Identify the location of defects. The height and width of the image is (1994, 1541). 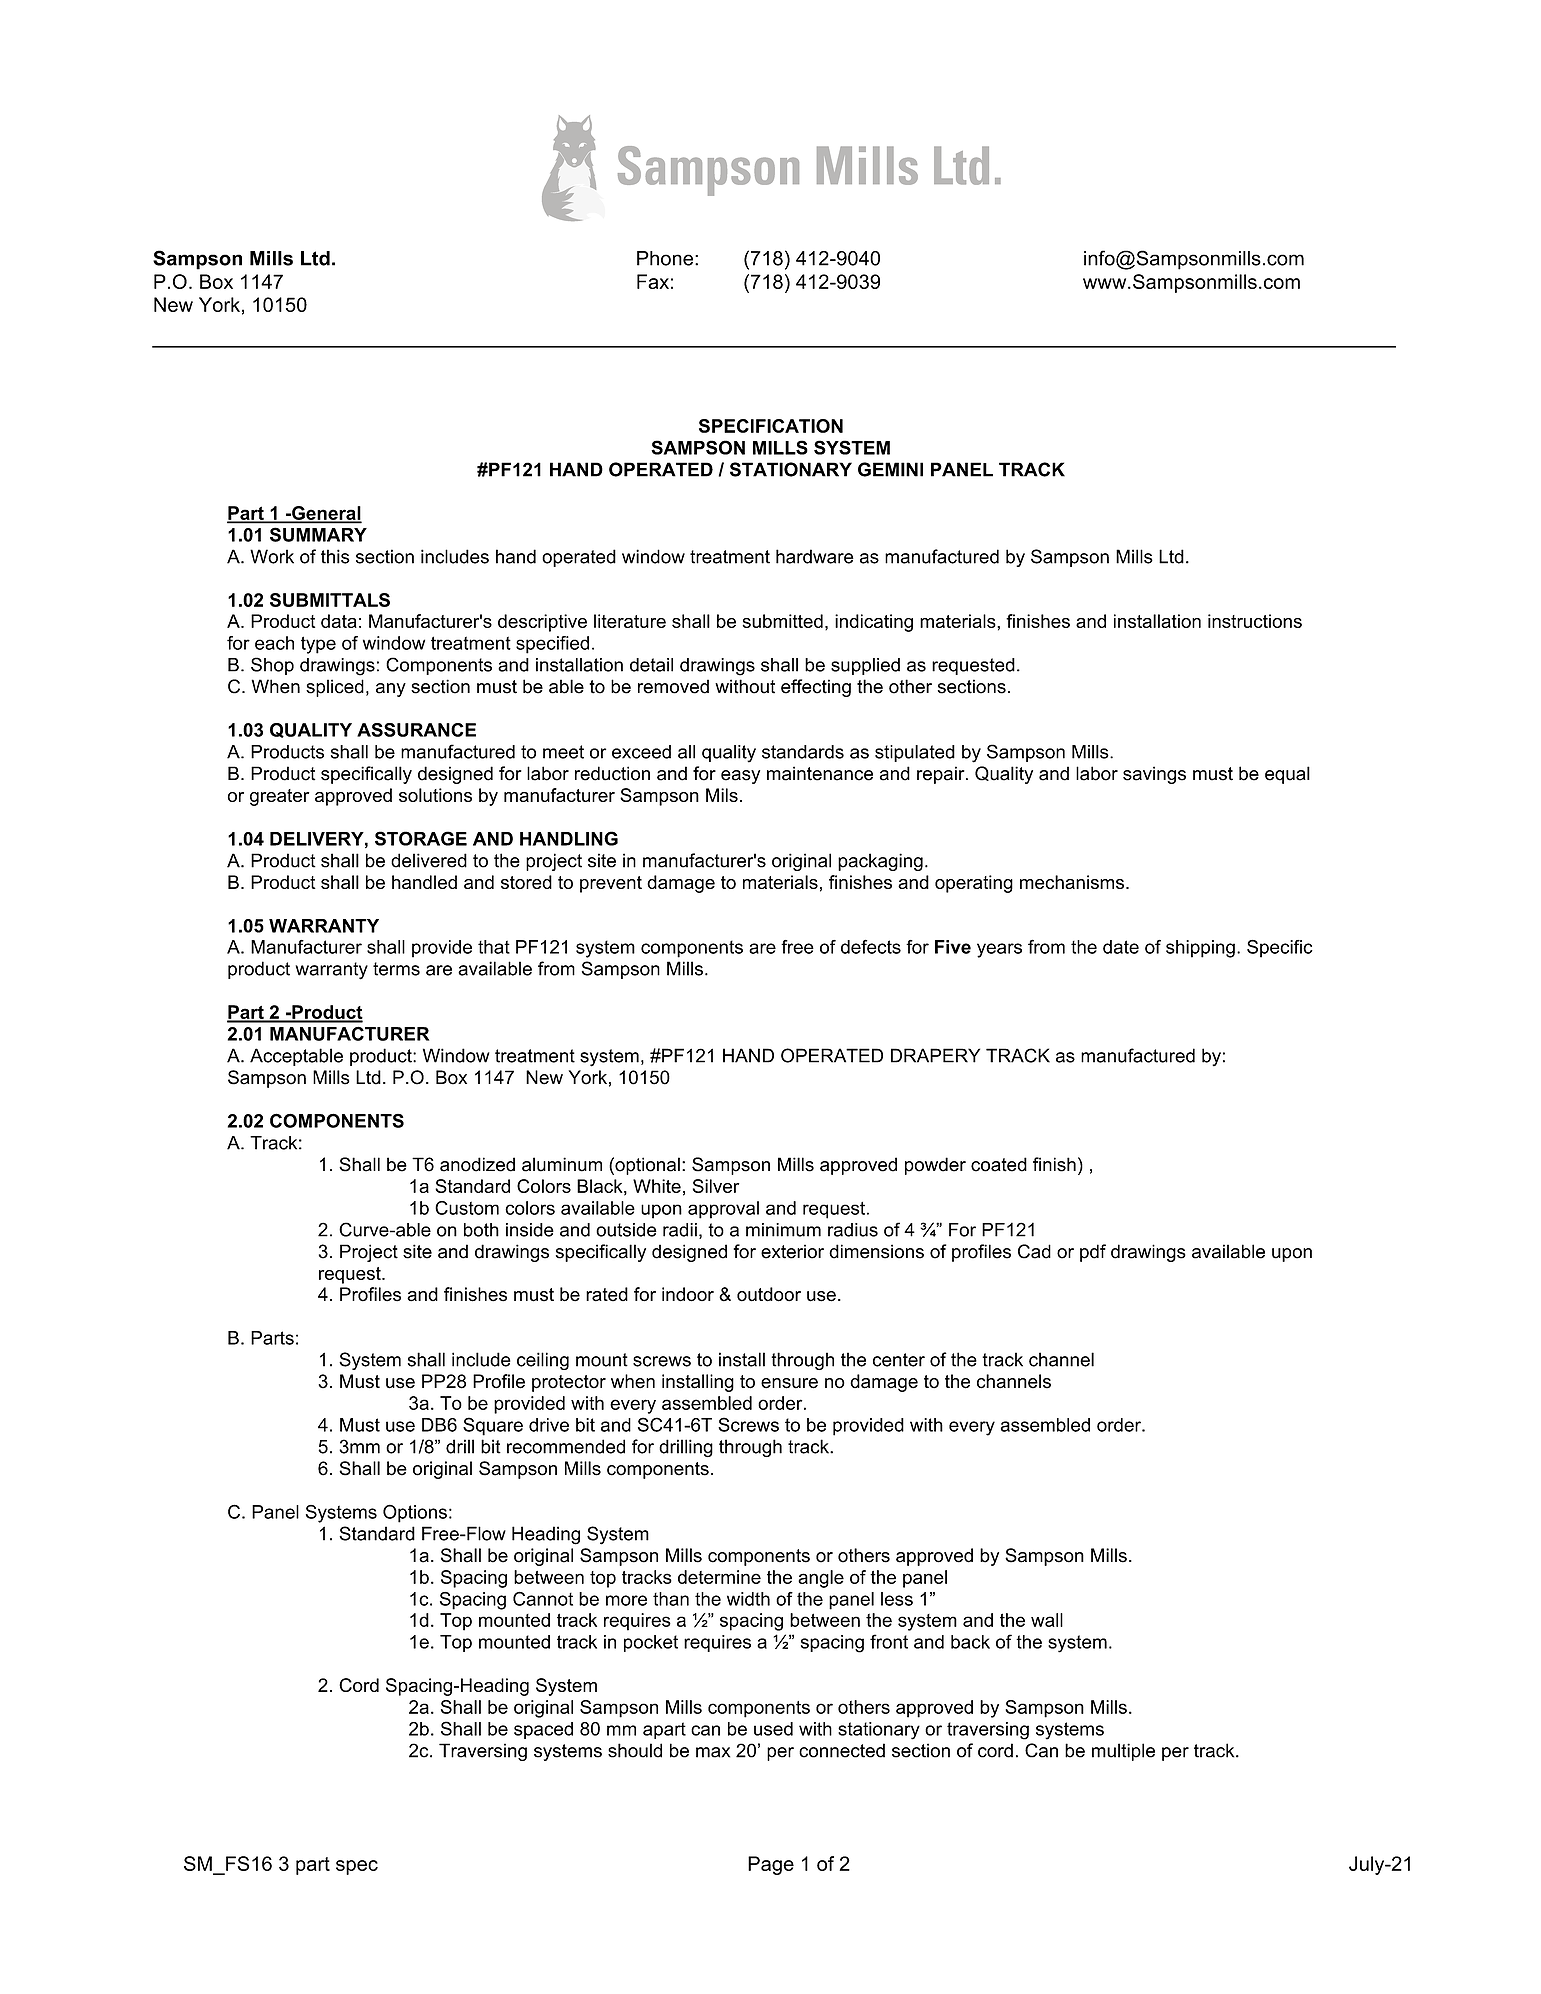
(871, 946).
